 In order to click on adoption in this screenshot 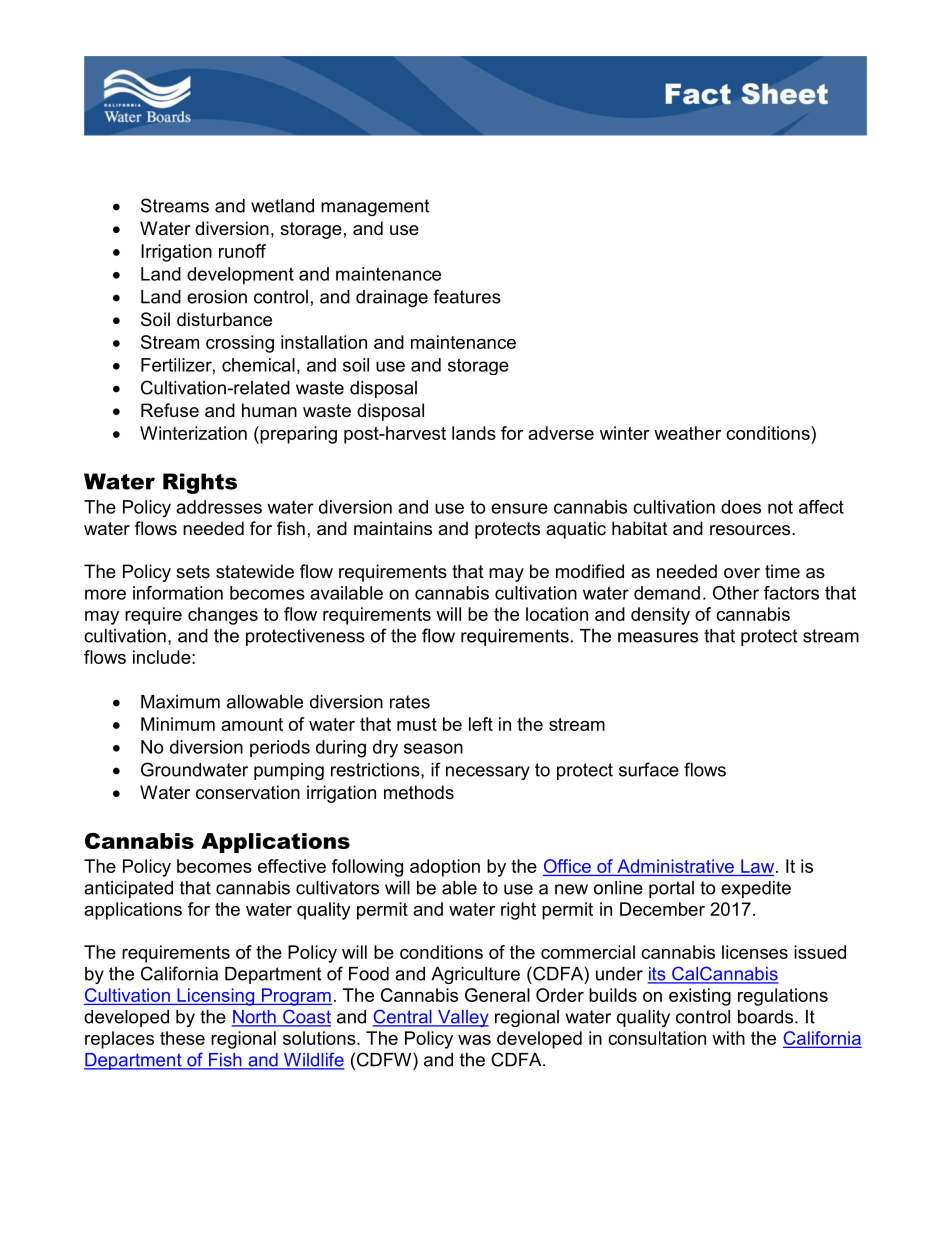, I will do `click(445, 868)`.
